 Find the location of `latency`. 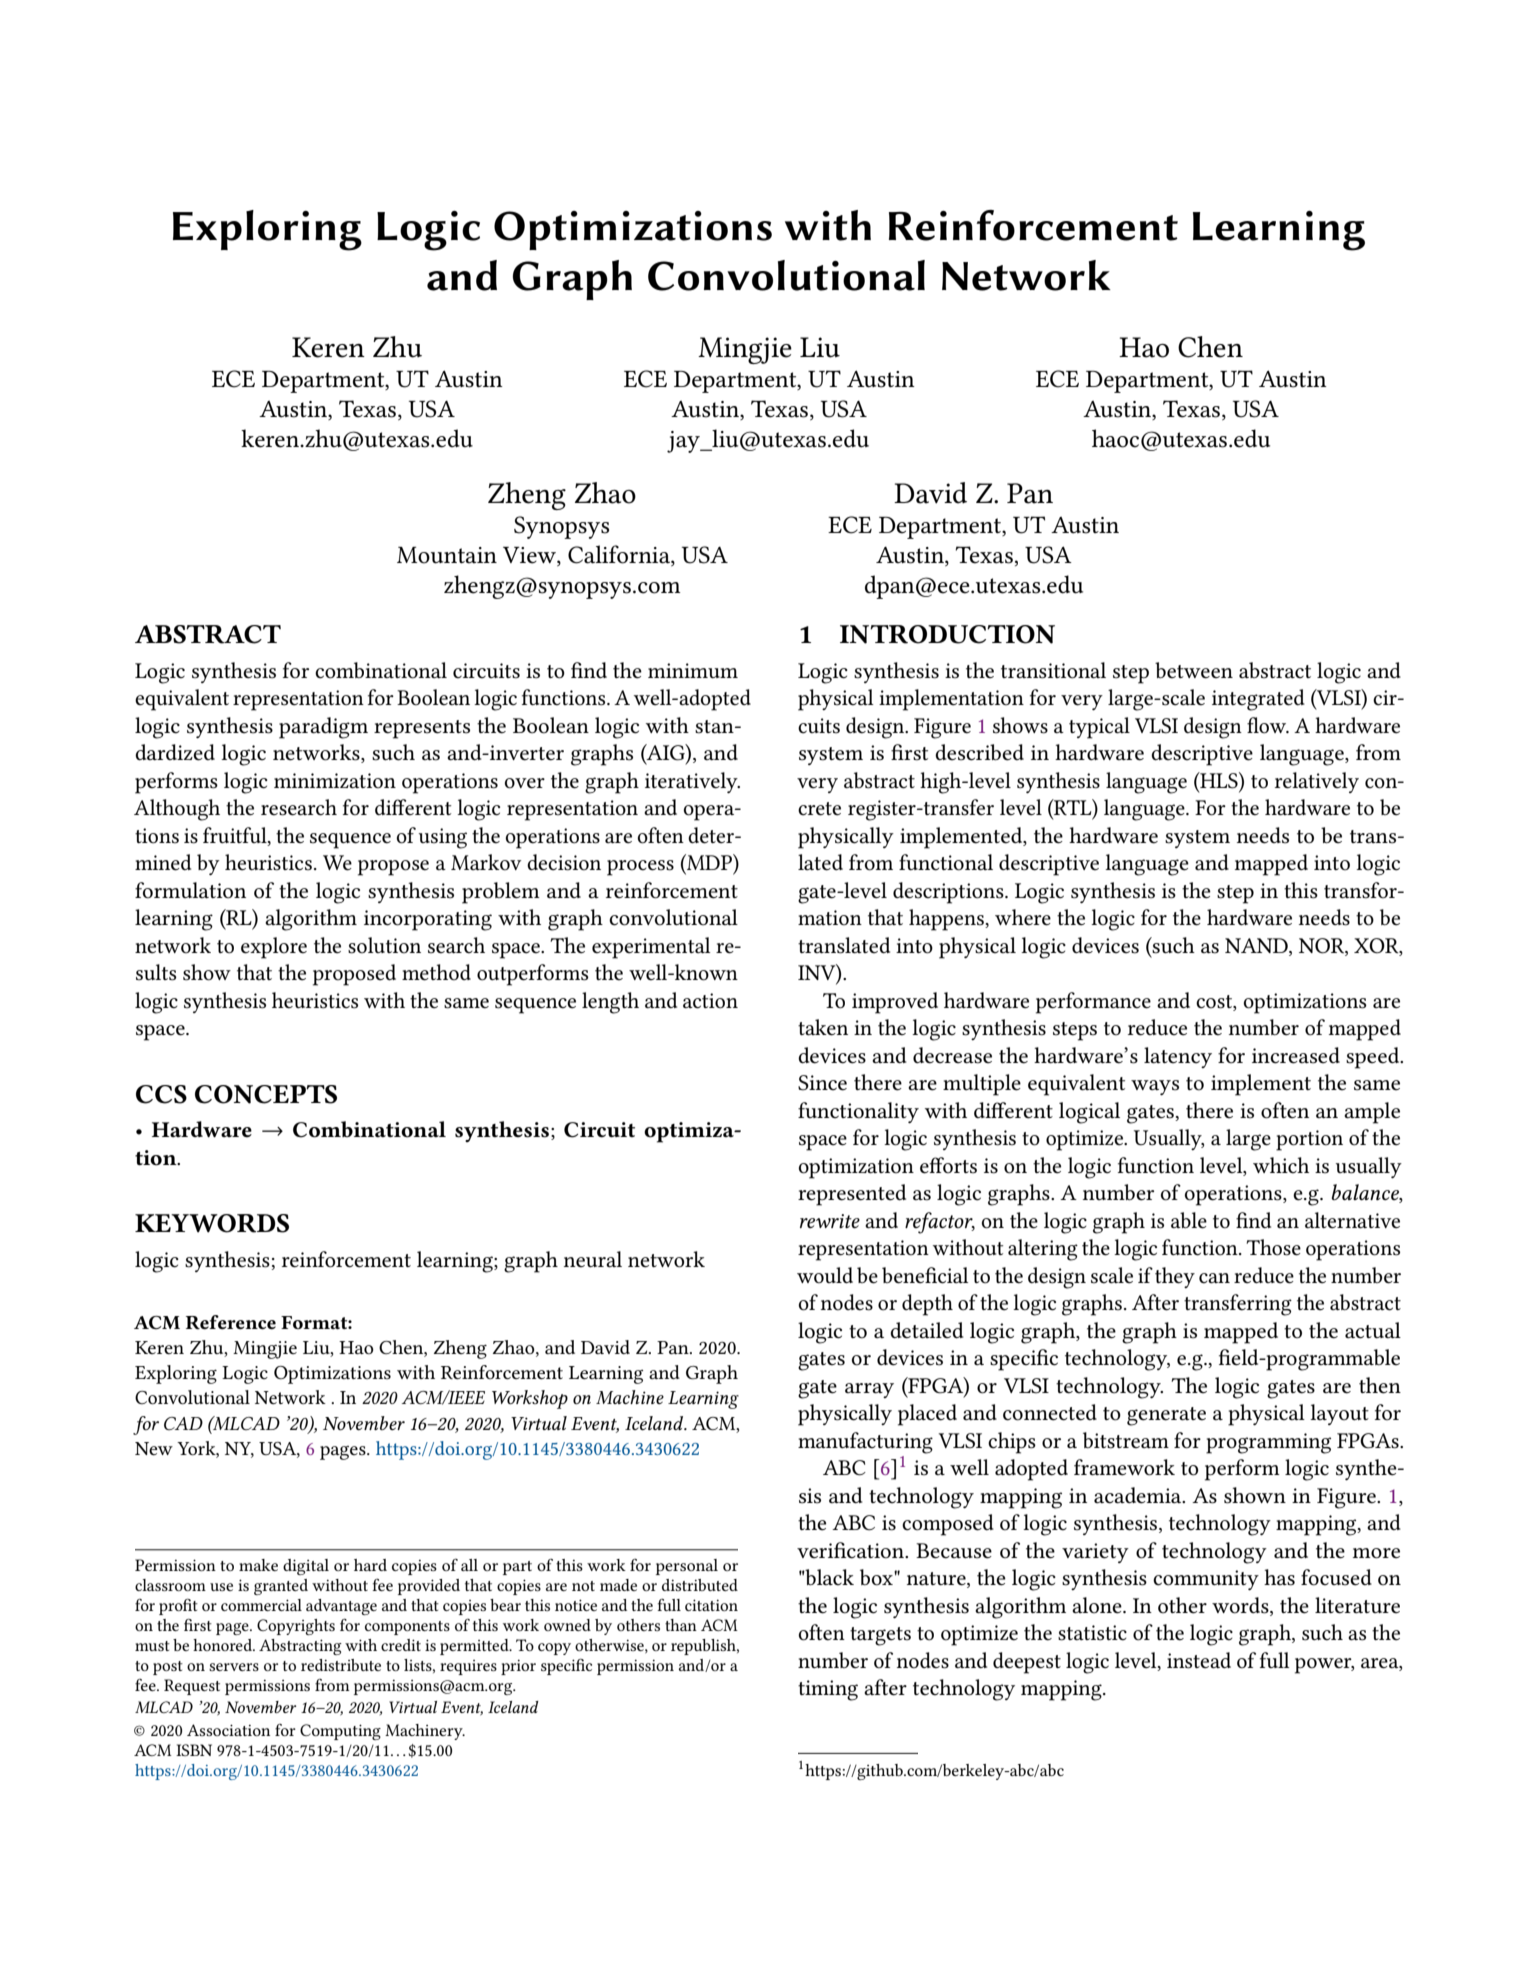

latency is located at coordinates (1178, 1057).
